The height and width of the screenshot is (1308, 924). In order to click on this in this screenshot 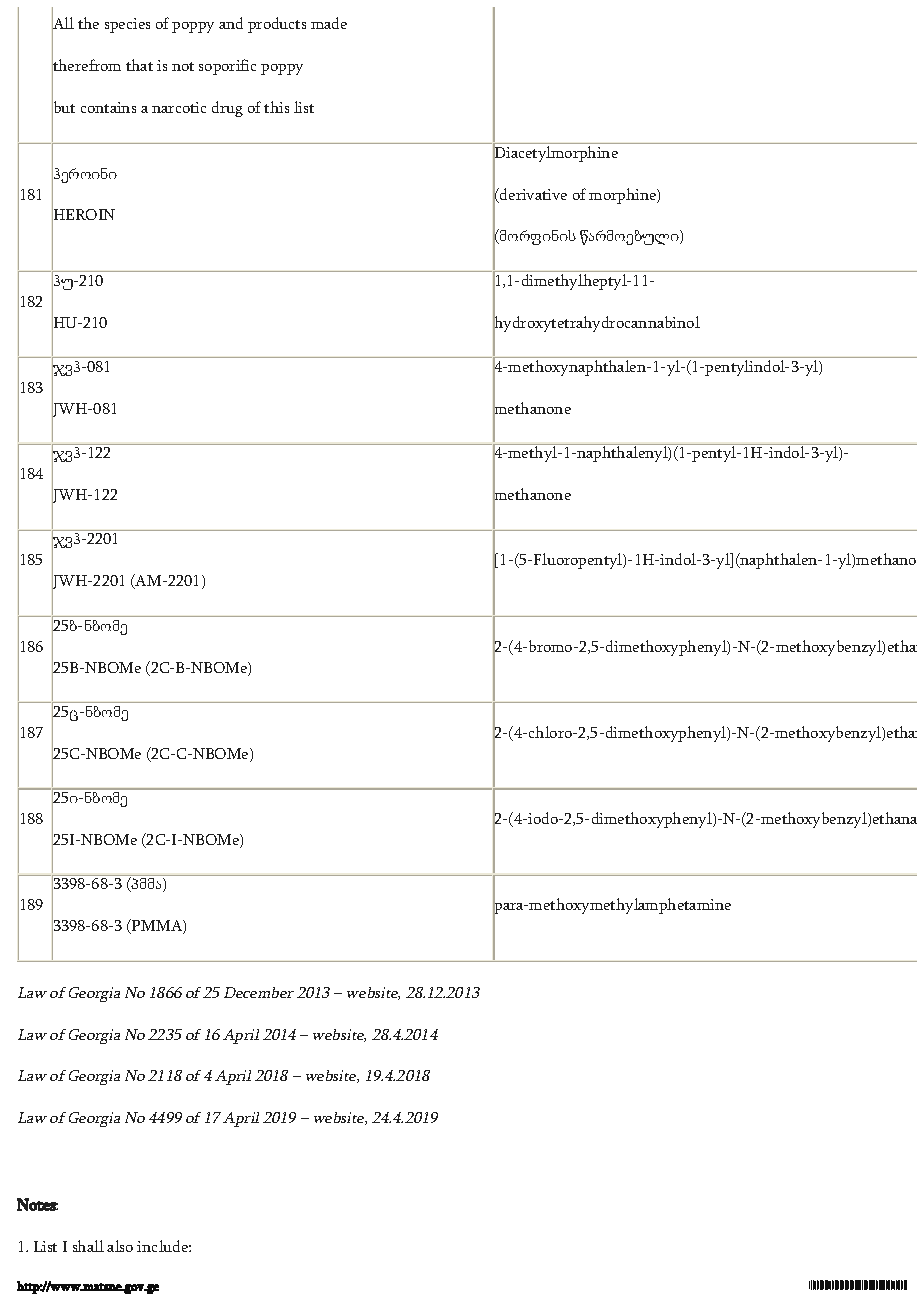, I will do `click(276, 107)`.
